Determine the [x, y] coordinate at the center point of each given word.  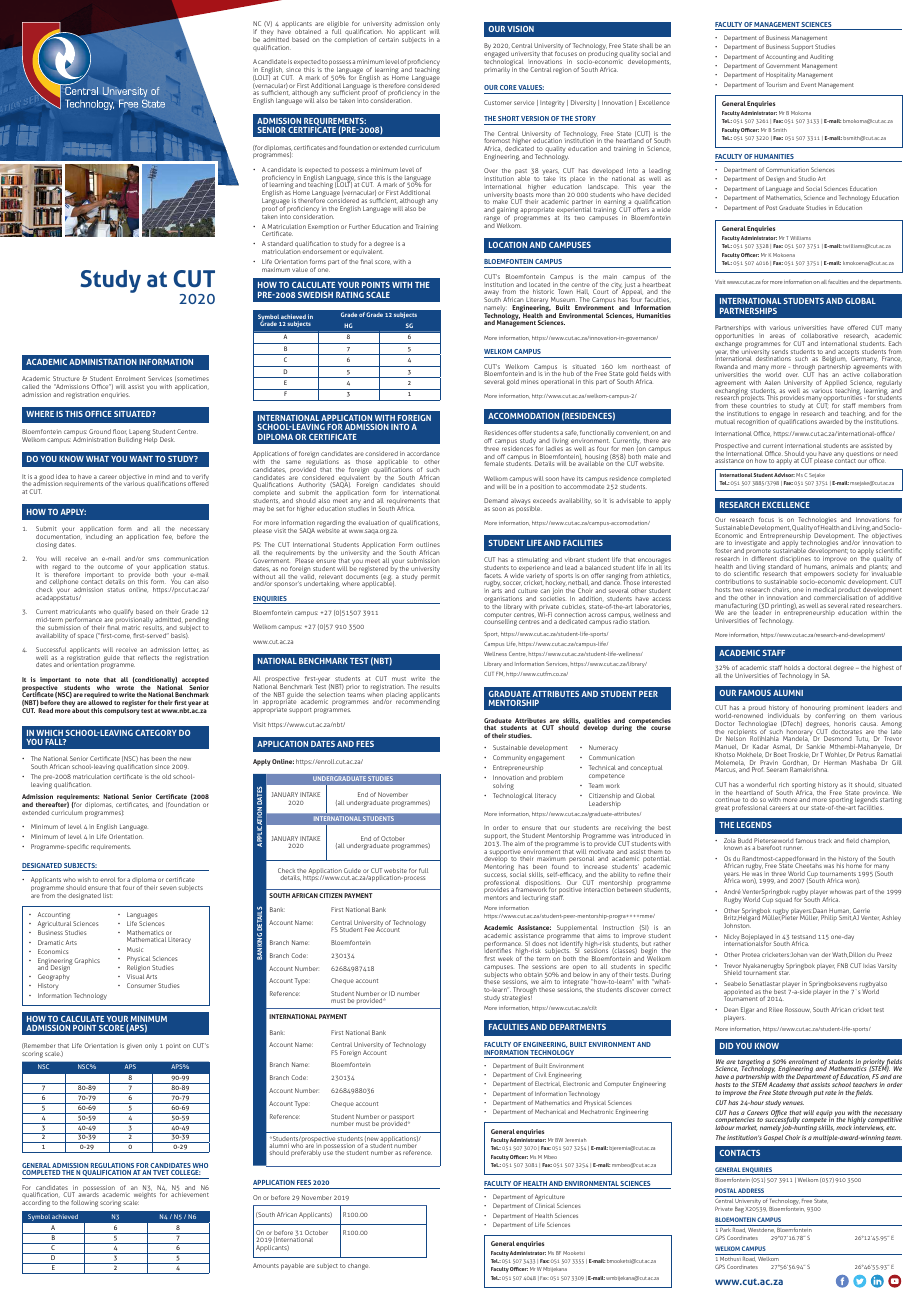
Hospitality [781, 75]
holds [792, 667]
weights [144, 1197]
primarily [498, 69]
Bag [739, 1210]
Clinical [545, 1205]
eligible [337, 26]
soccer [512, 583]
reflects [148, 657]
